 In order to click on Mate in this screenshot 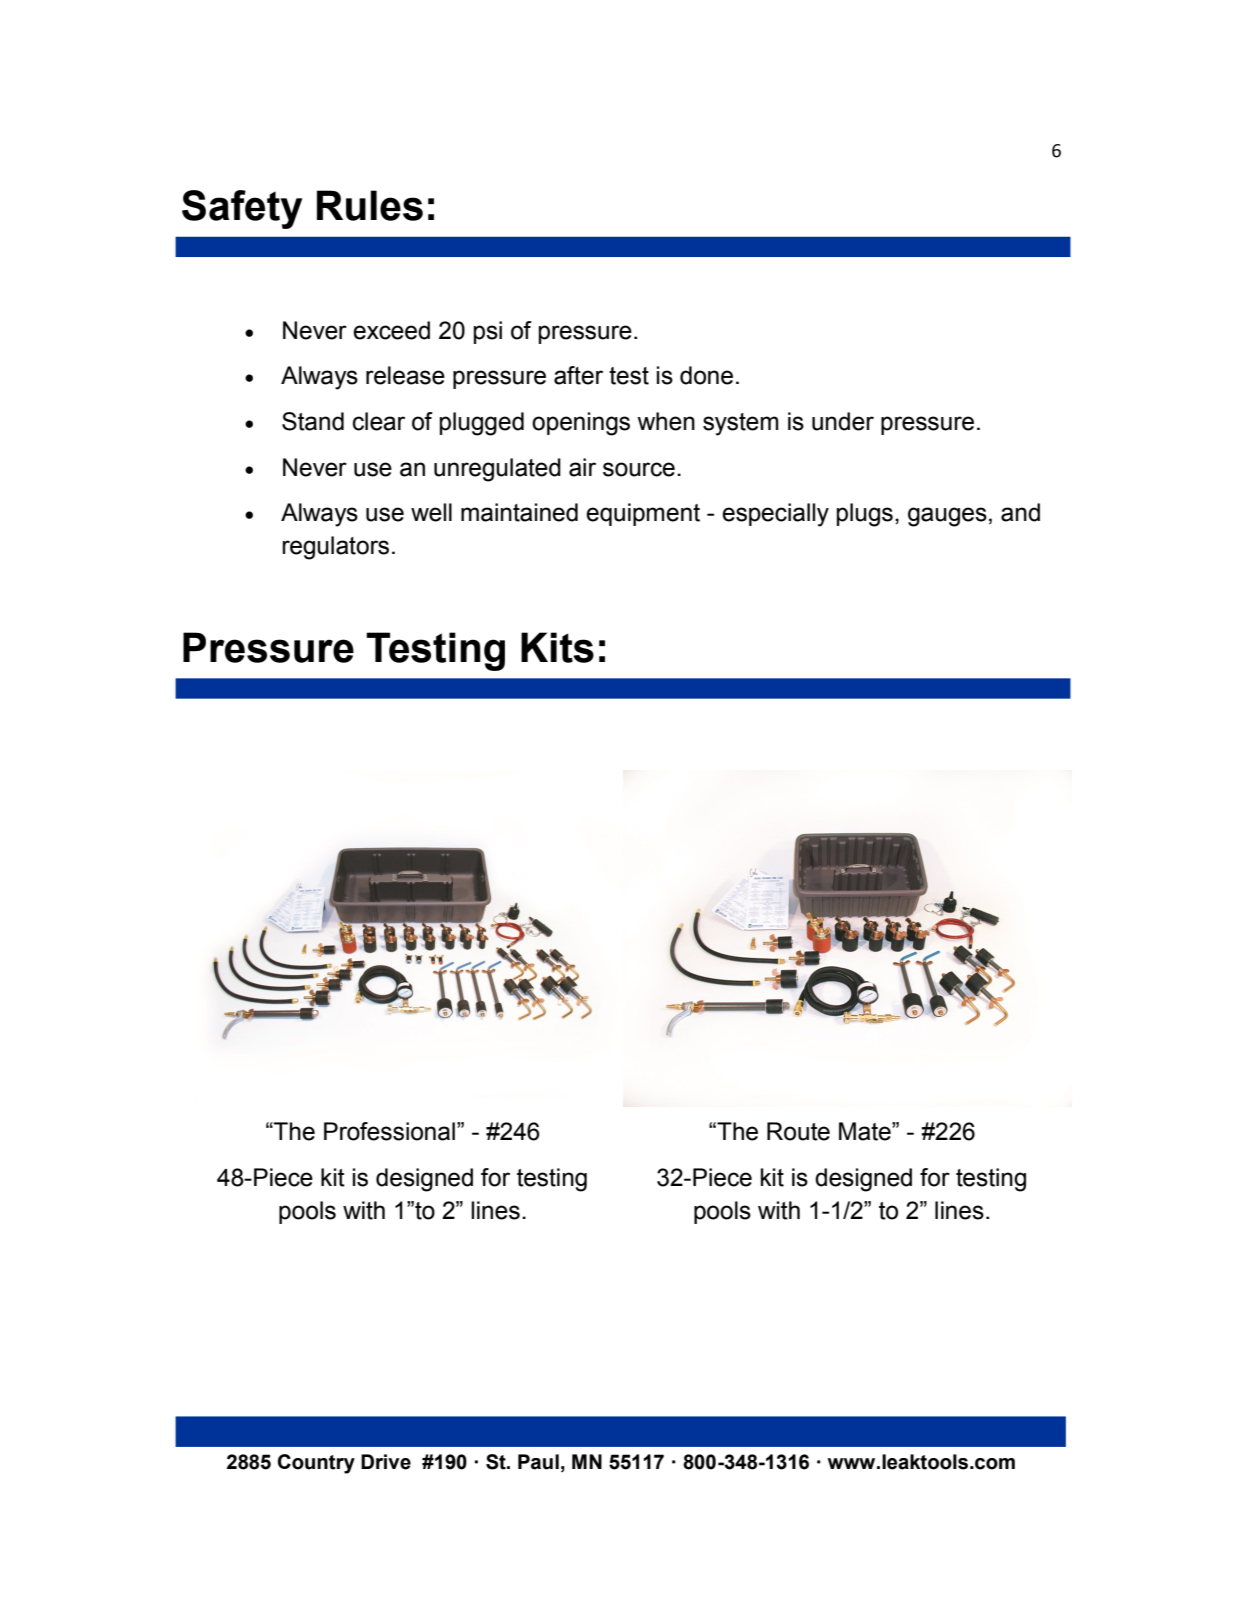, I will do `click(866, 1131)`.
